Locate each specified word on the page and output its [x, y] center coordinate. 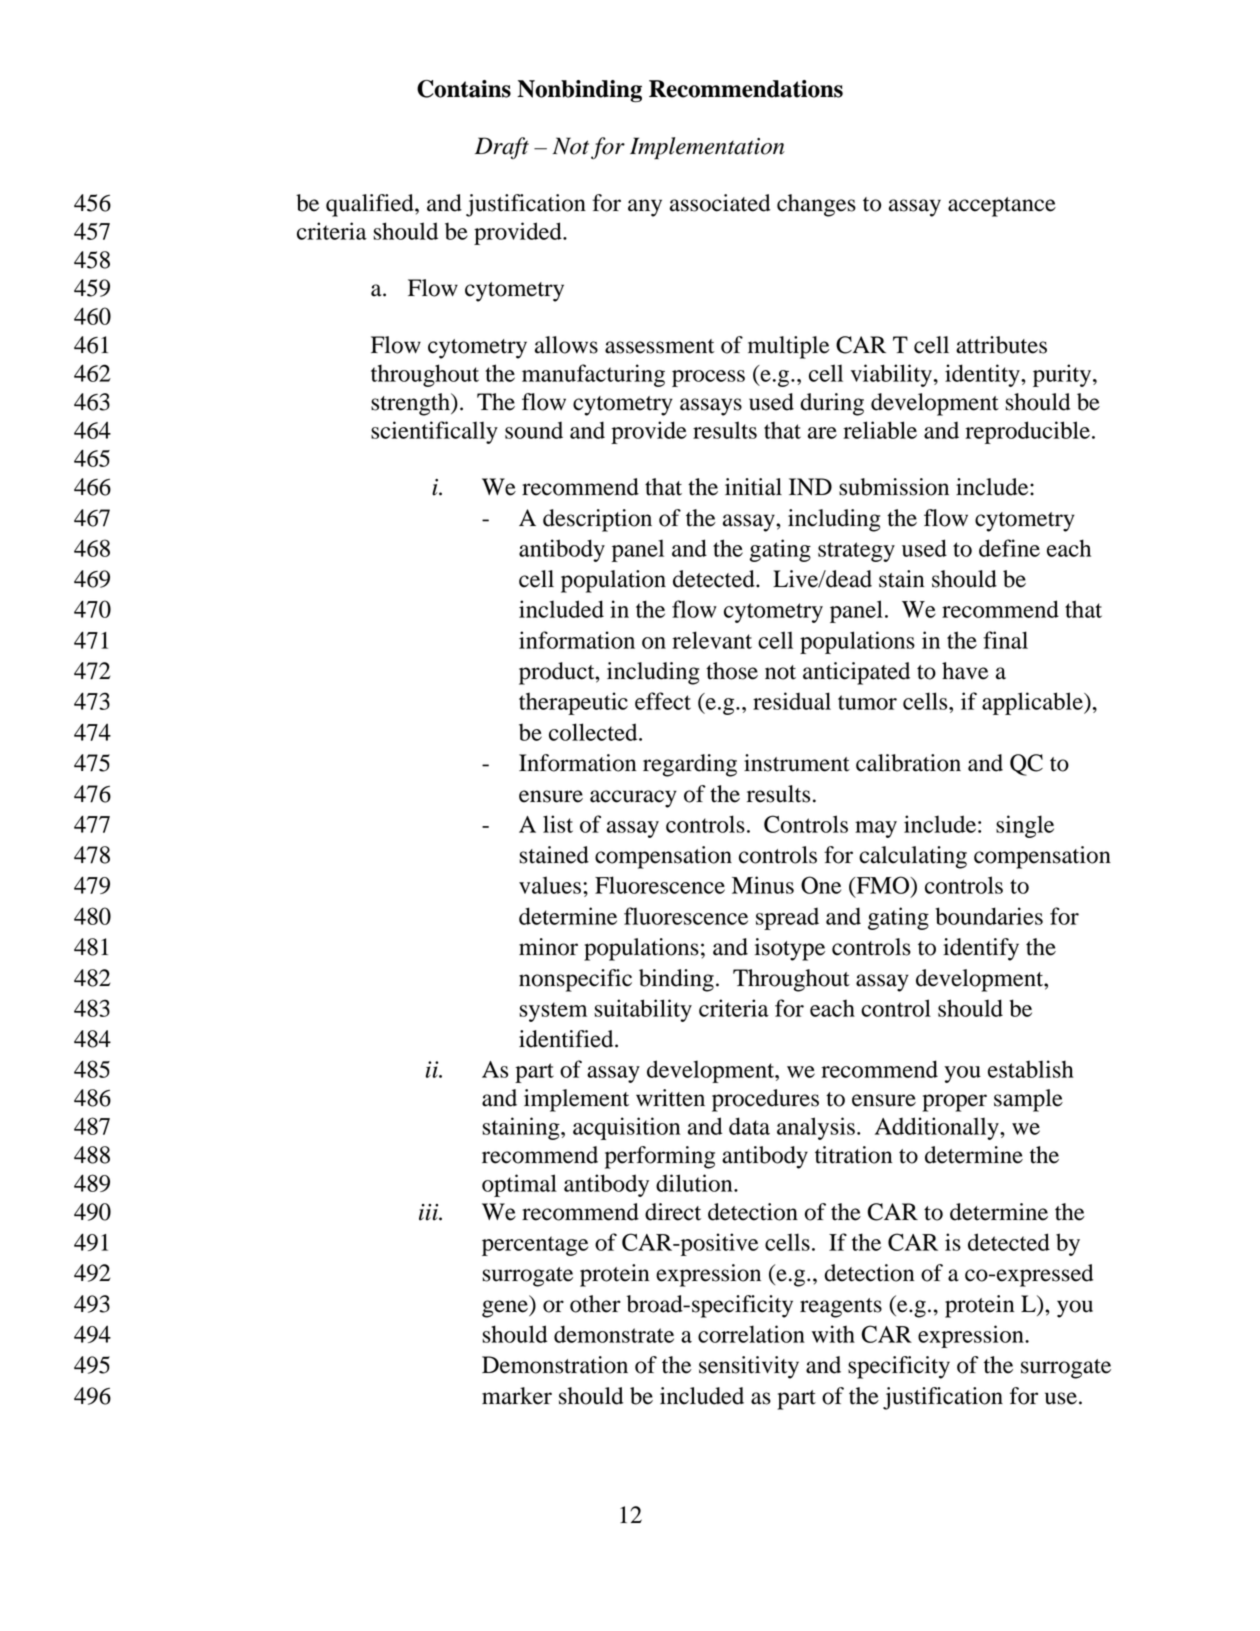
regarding [690, 765]
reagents [841, 1308]
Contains [464, 89]
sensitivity [749, 1367]
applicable [1033, 703]
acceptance [1002, 207]
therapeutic [573, 703]
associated [720, 203]
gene [506, 1309]
